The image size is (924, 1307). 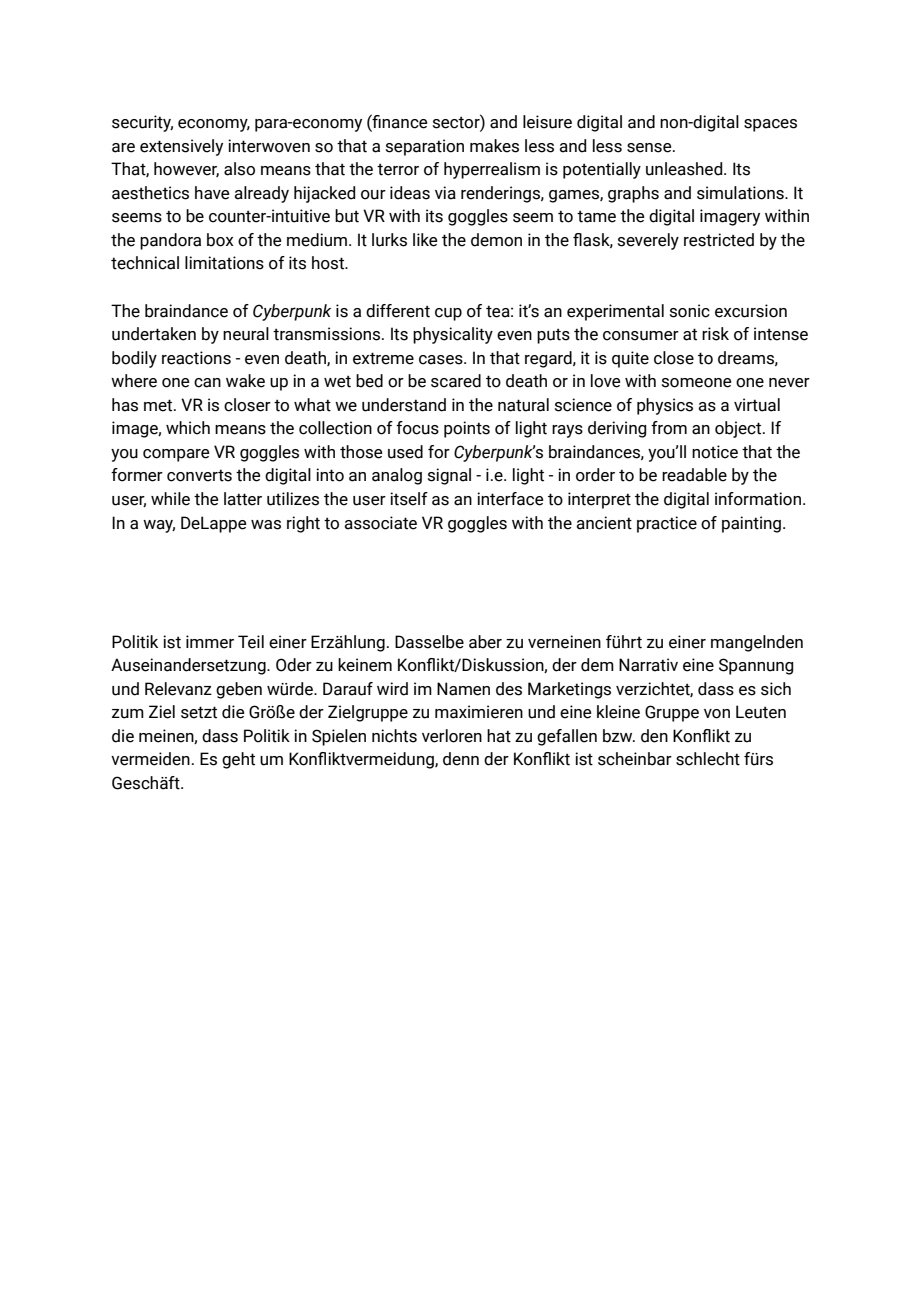 What do you see at coordinates (181, 147) in the image?
I see `extensively` at bounding box center [181, 147].
